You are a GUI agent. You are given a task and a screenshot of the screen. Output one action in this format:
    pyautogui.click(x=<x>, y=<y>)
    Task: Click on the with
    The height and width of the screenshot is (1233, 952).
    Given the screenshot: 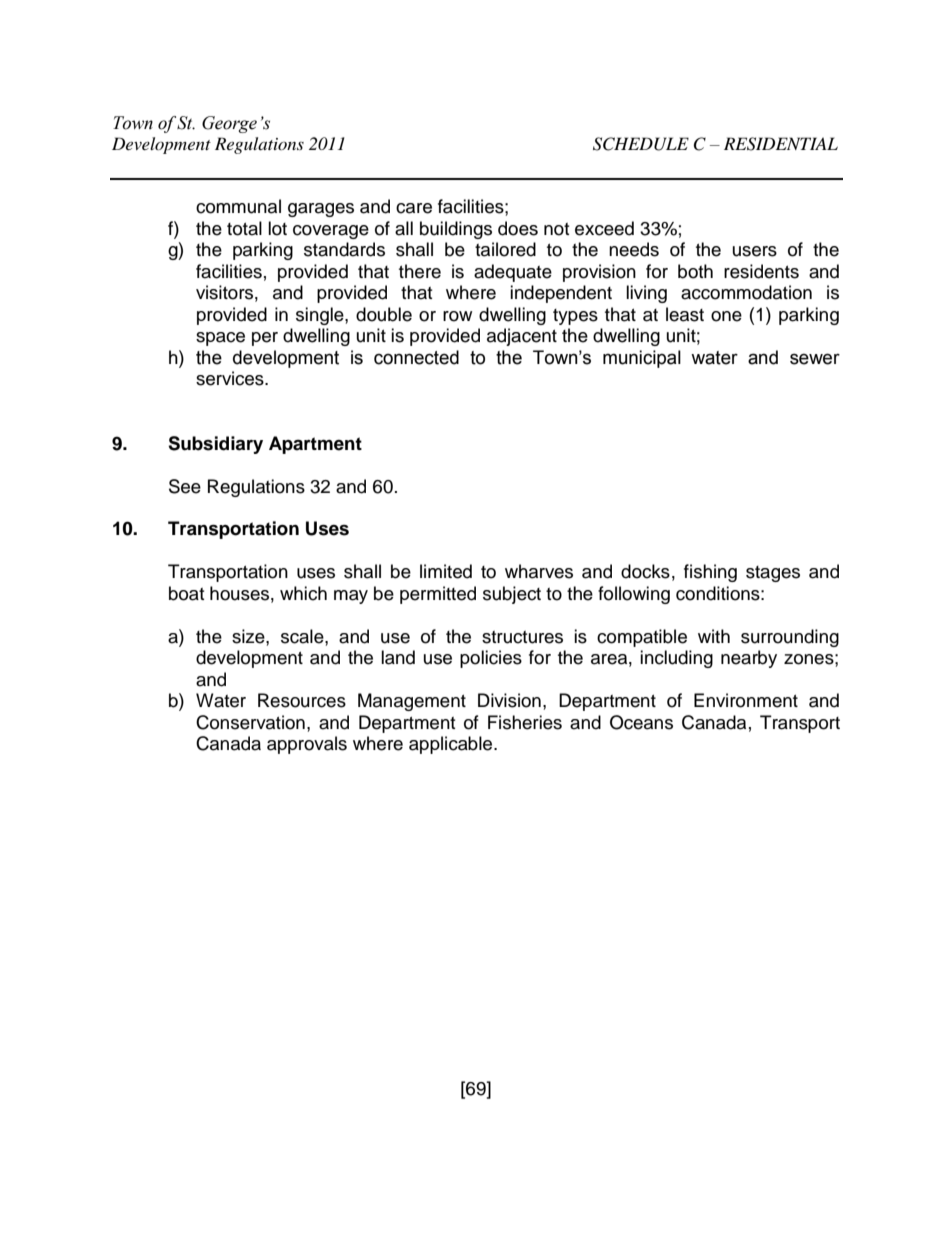 What is the action you would take?
    pyautogui.click(x=714, y=636)
